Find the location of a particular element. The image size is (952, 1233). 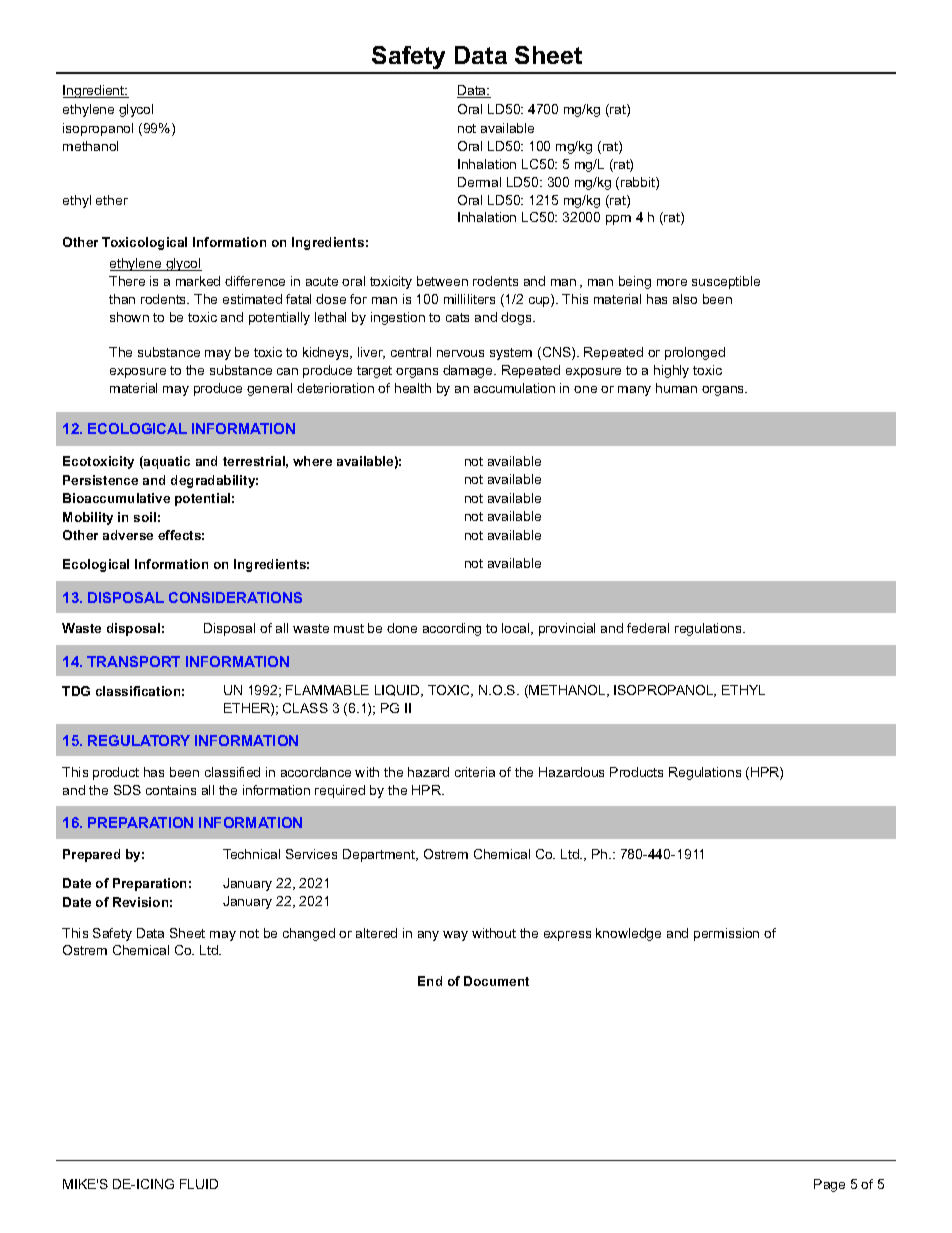

federal is located at coordinates (648, 628).
